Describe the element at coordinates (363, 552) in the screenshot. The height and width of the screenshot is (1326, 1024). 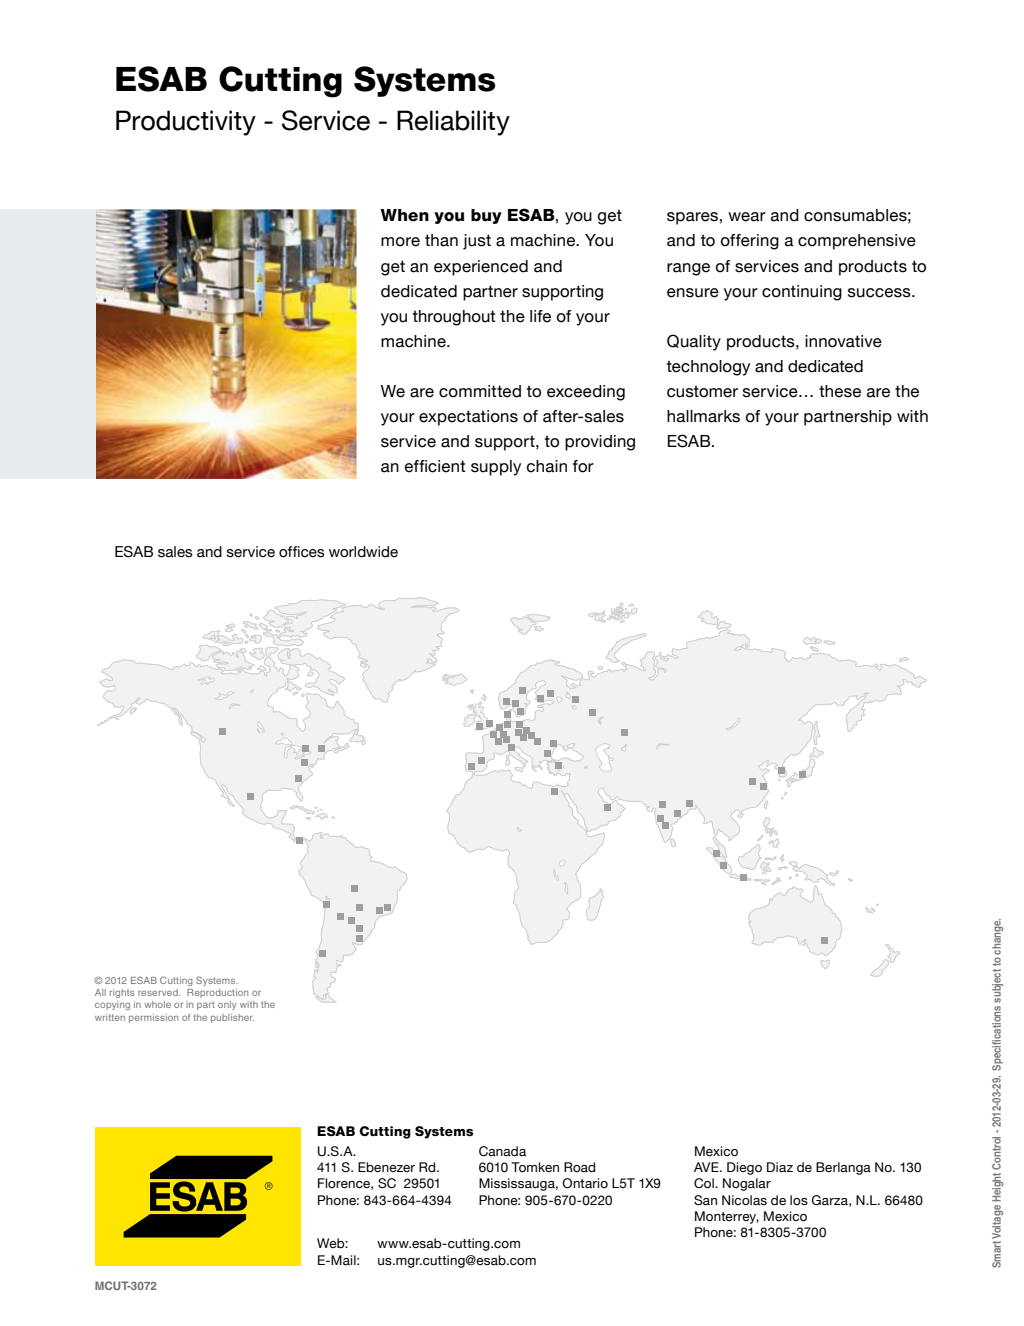
I see `worldwide` at that location.
